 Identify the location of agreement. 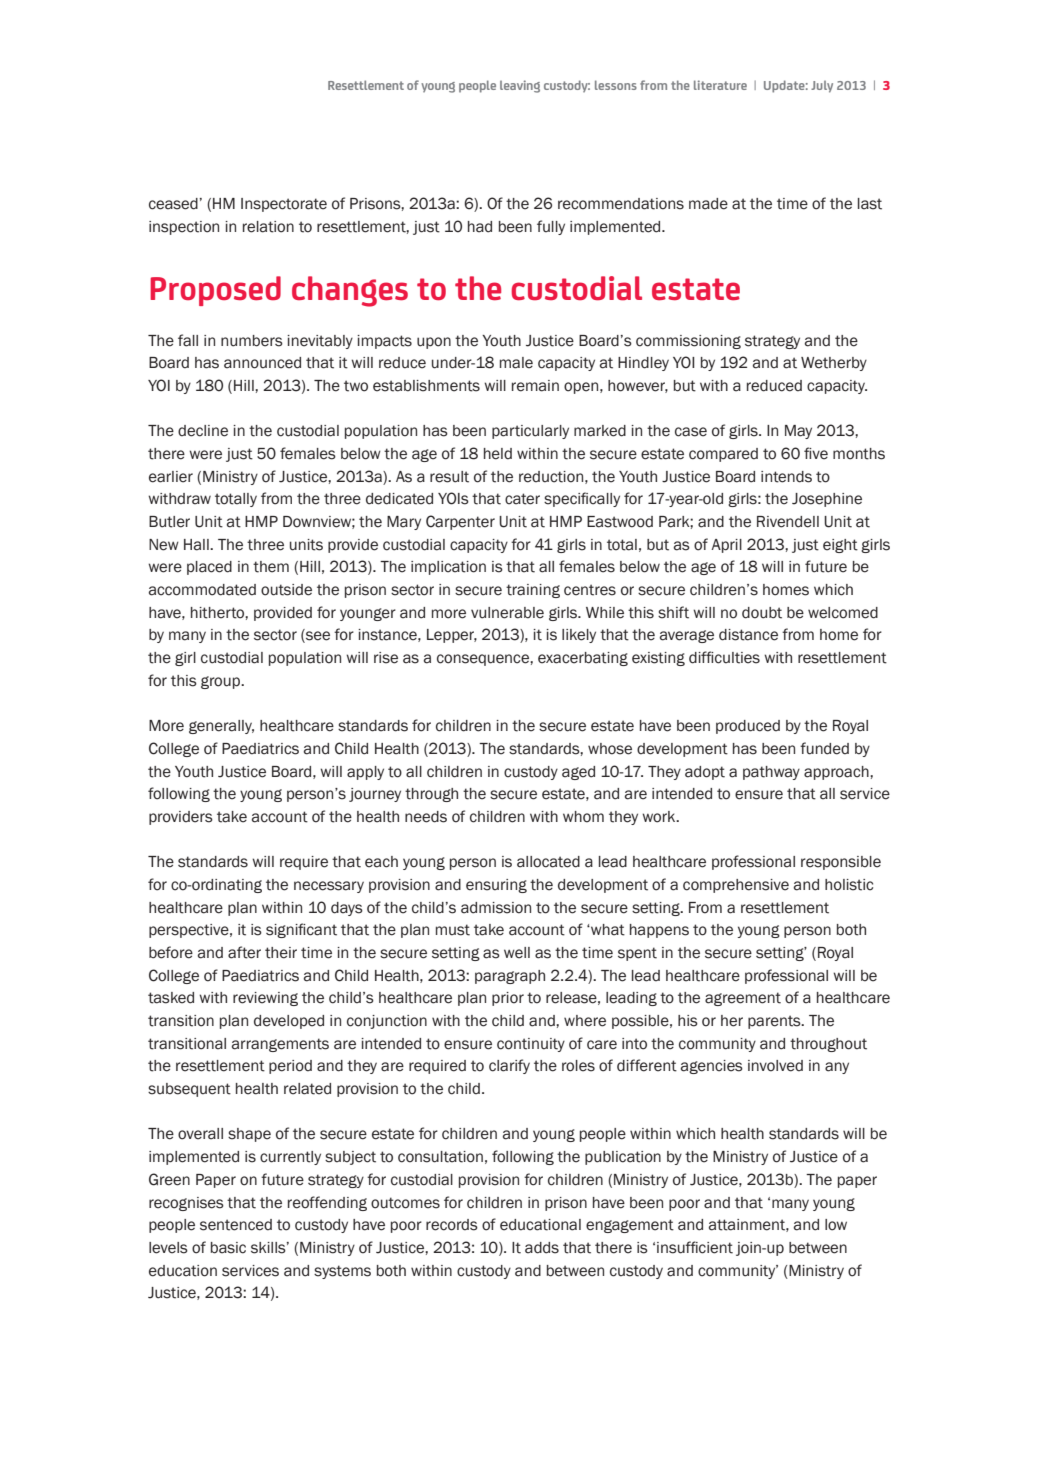
(743, 999).
